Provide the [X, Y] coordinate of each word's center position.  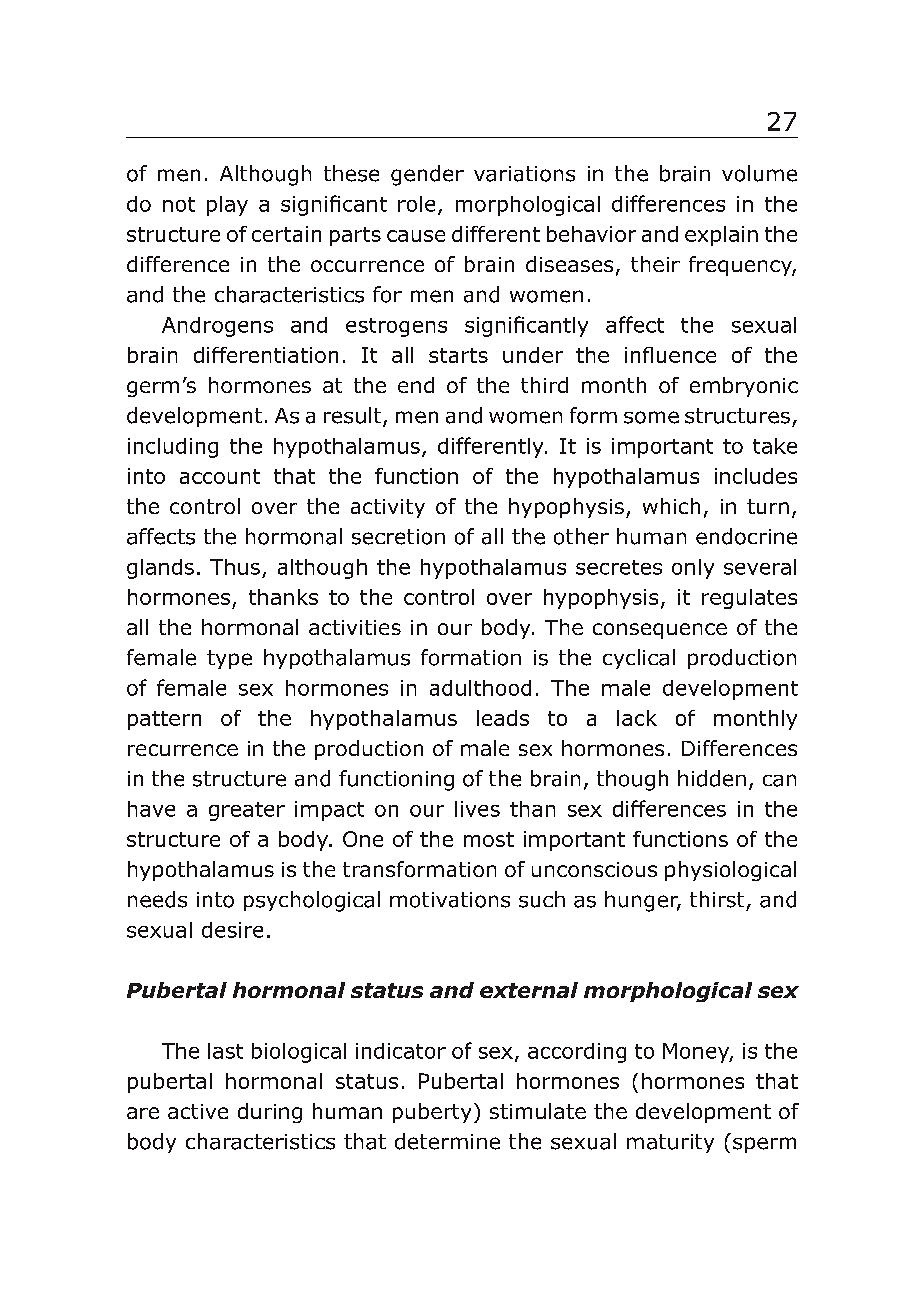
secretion [398, 537]
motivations [450, 900]
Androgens [217, 327]
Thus [235, 567]
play [227, 206]
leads [503, 718]
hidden [712, 778]
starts [458, 355]
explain [721, 236]
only [693, 569]
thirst [717, 899]
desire [232, 930]
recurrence [183, 750]
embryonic [744, 387]
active [198, 1111]
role [416, 204]
